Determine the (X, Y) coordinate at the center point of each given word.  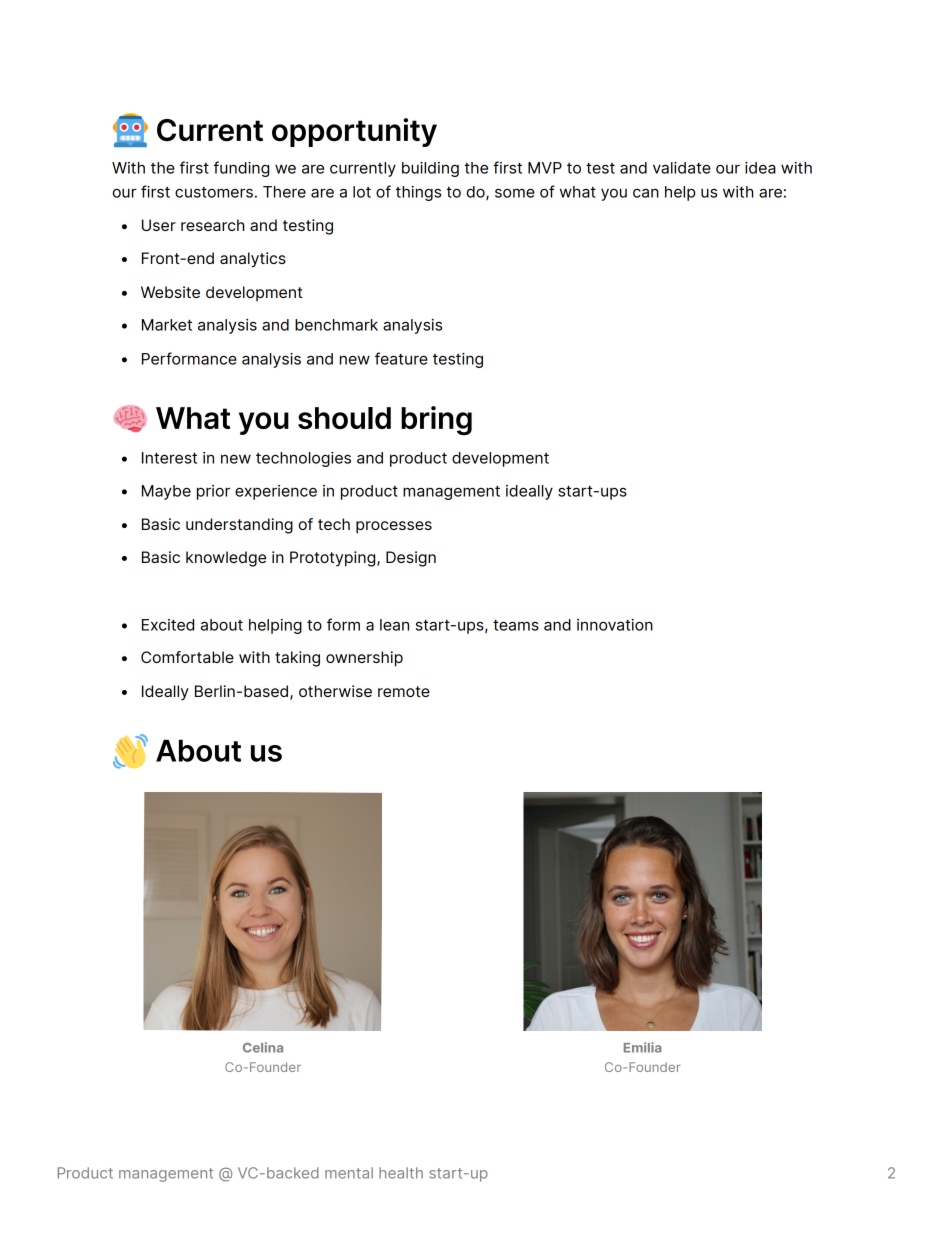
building (430, 169)
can (646, 193)
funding (241, 169)
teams (516, 625)
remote (404, 691)
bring (436, 420)
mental (349, 1173)
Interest (169, 458)
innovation (615, 625)
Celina (263, 1047)
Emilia (642, 1047)
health (401, 1173)
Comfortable (187, 657)
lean (394, 625)
